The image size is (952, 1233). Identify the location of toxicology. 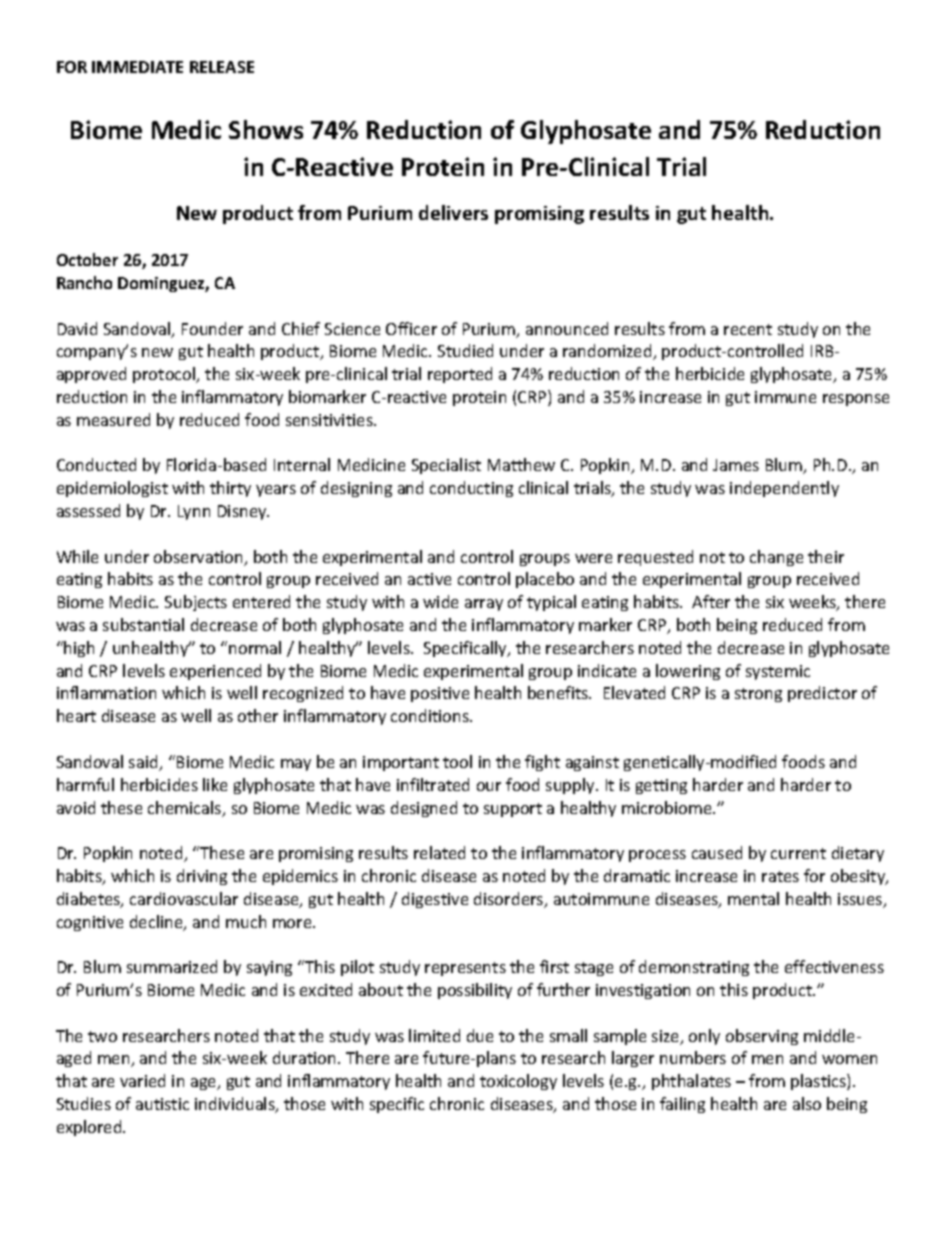
(518, 1082).
